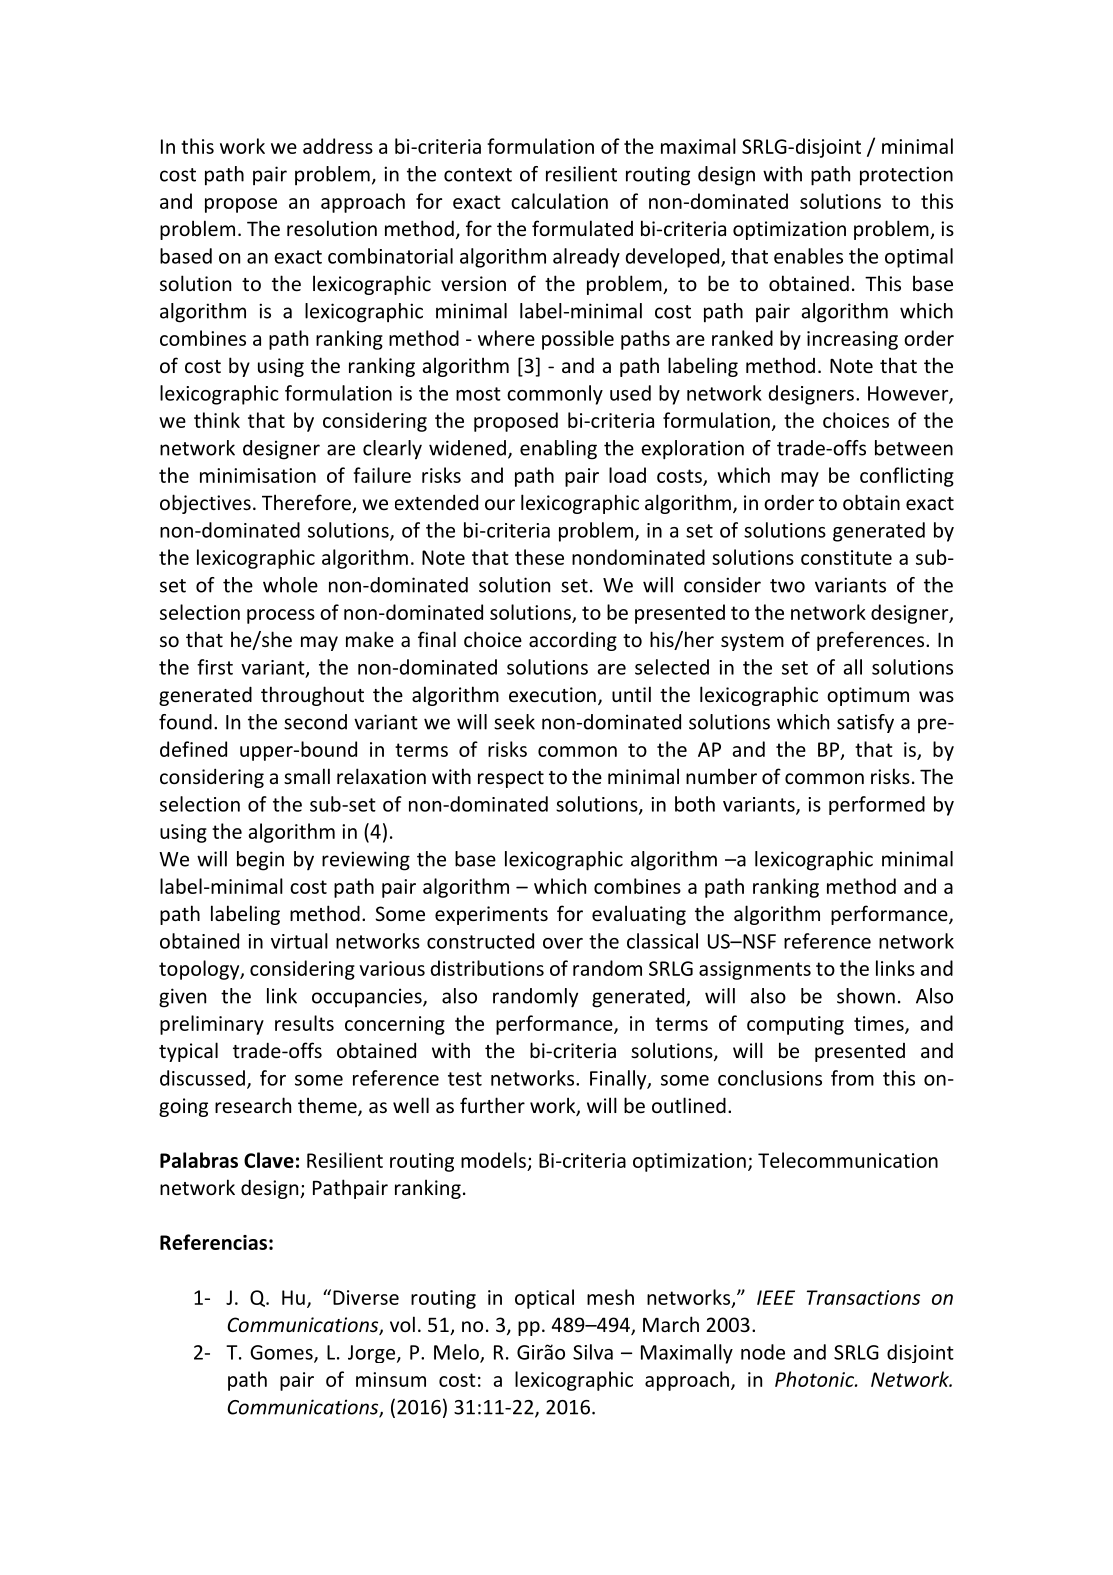 This screenshot has width=1113, height=1575. I want to click on respect, so click(511, 779).
